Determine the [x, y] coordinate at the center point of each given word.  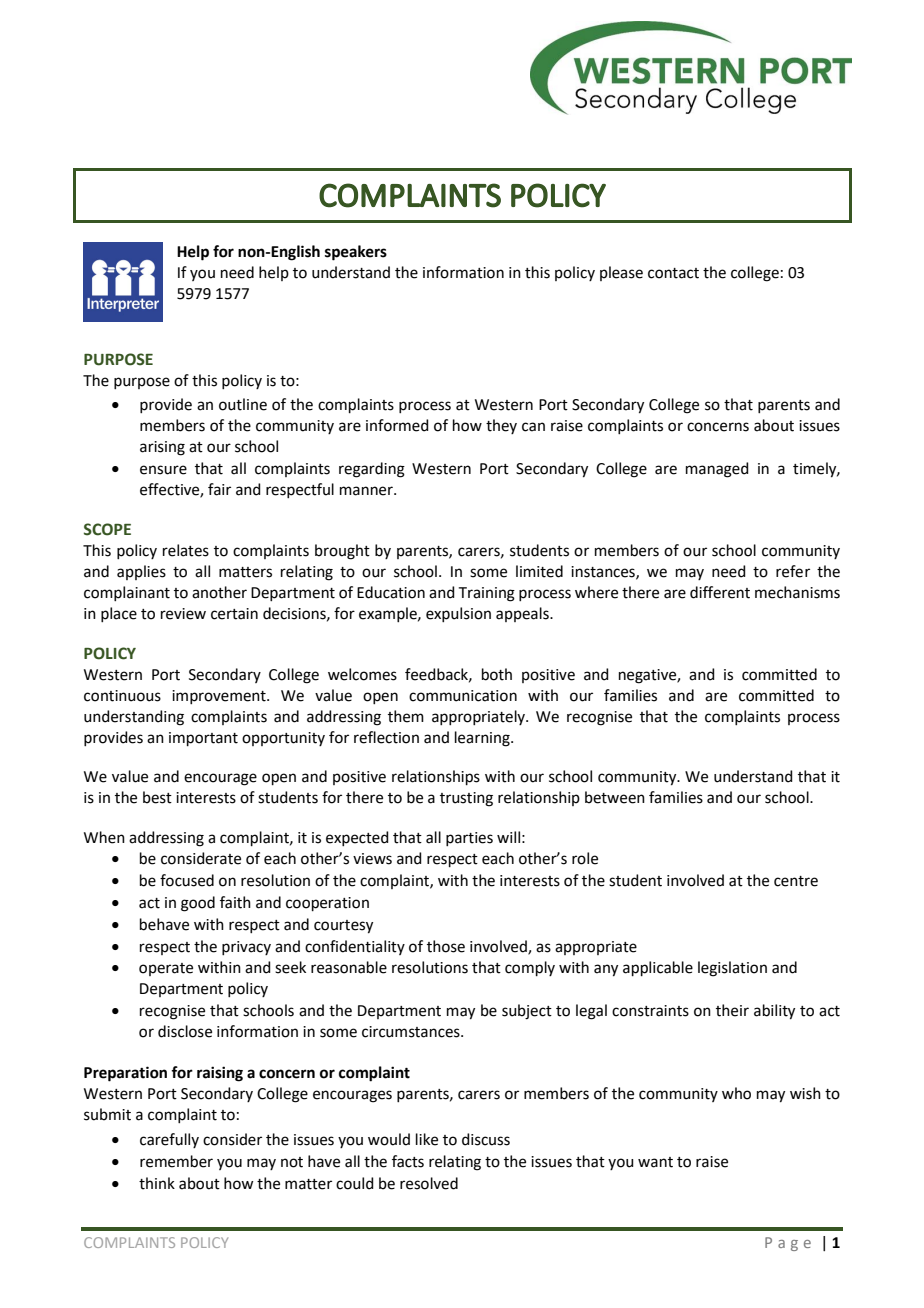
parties [469, 839]
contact [673, 273]
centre [796, 881]
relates [186, 550]
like [427, 1139]
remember [176, 1161]
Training [487, 594]
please [621, 273]
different [720, 592]
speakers [356, 253]
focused [187, 880]
